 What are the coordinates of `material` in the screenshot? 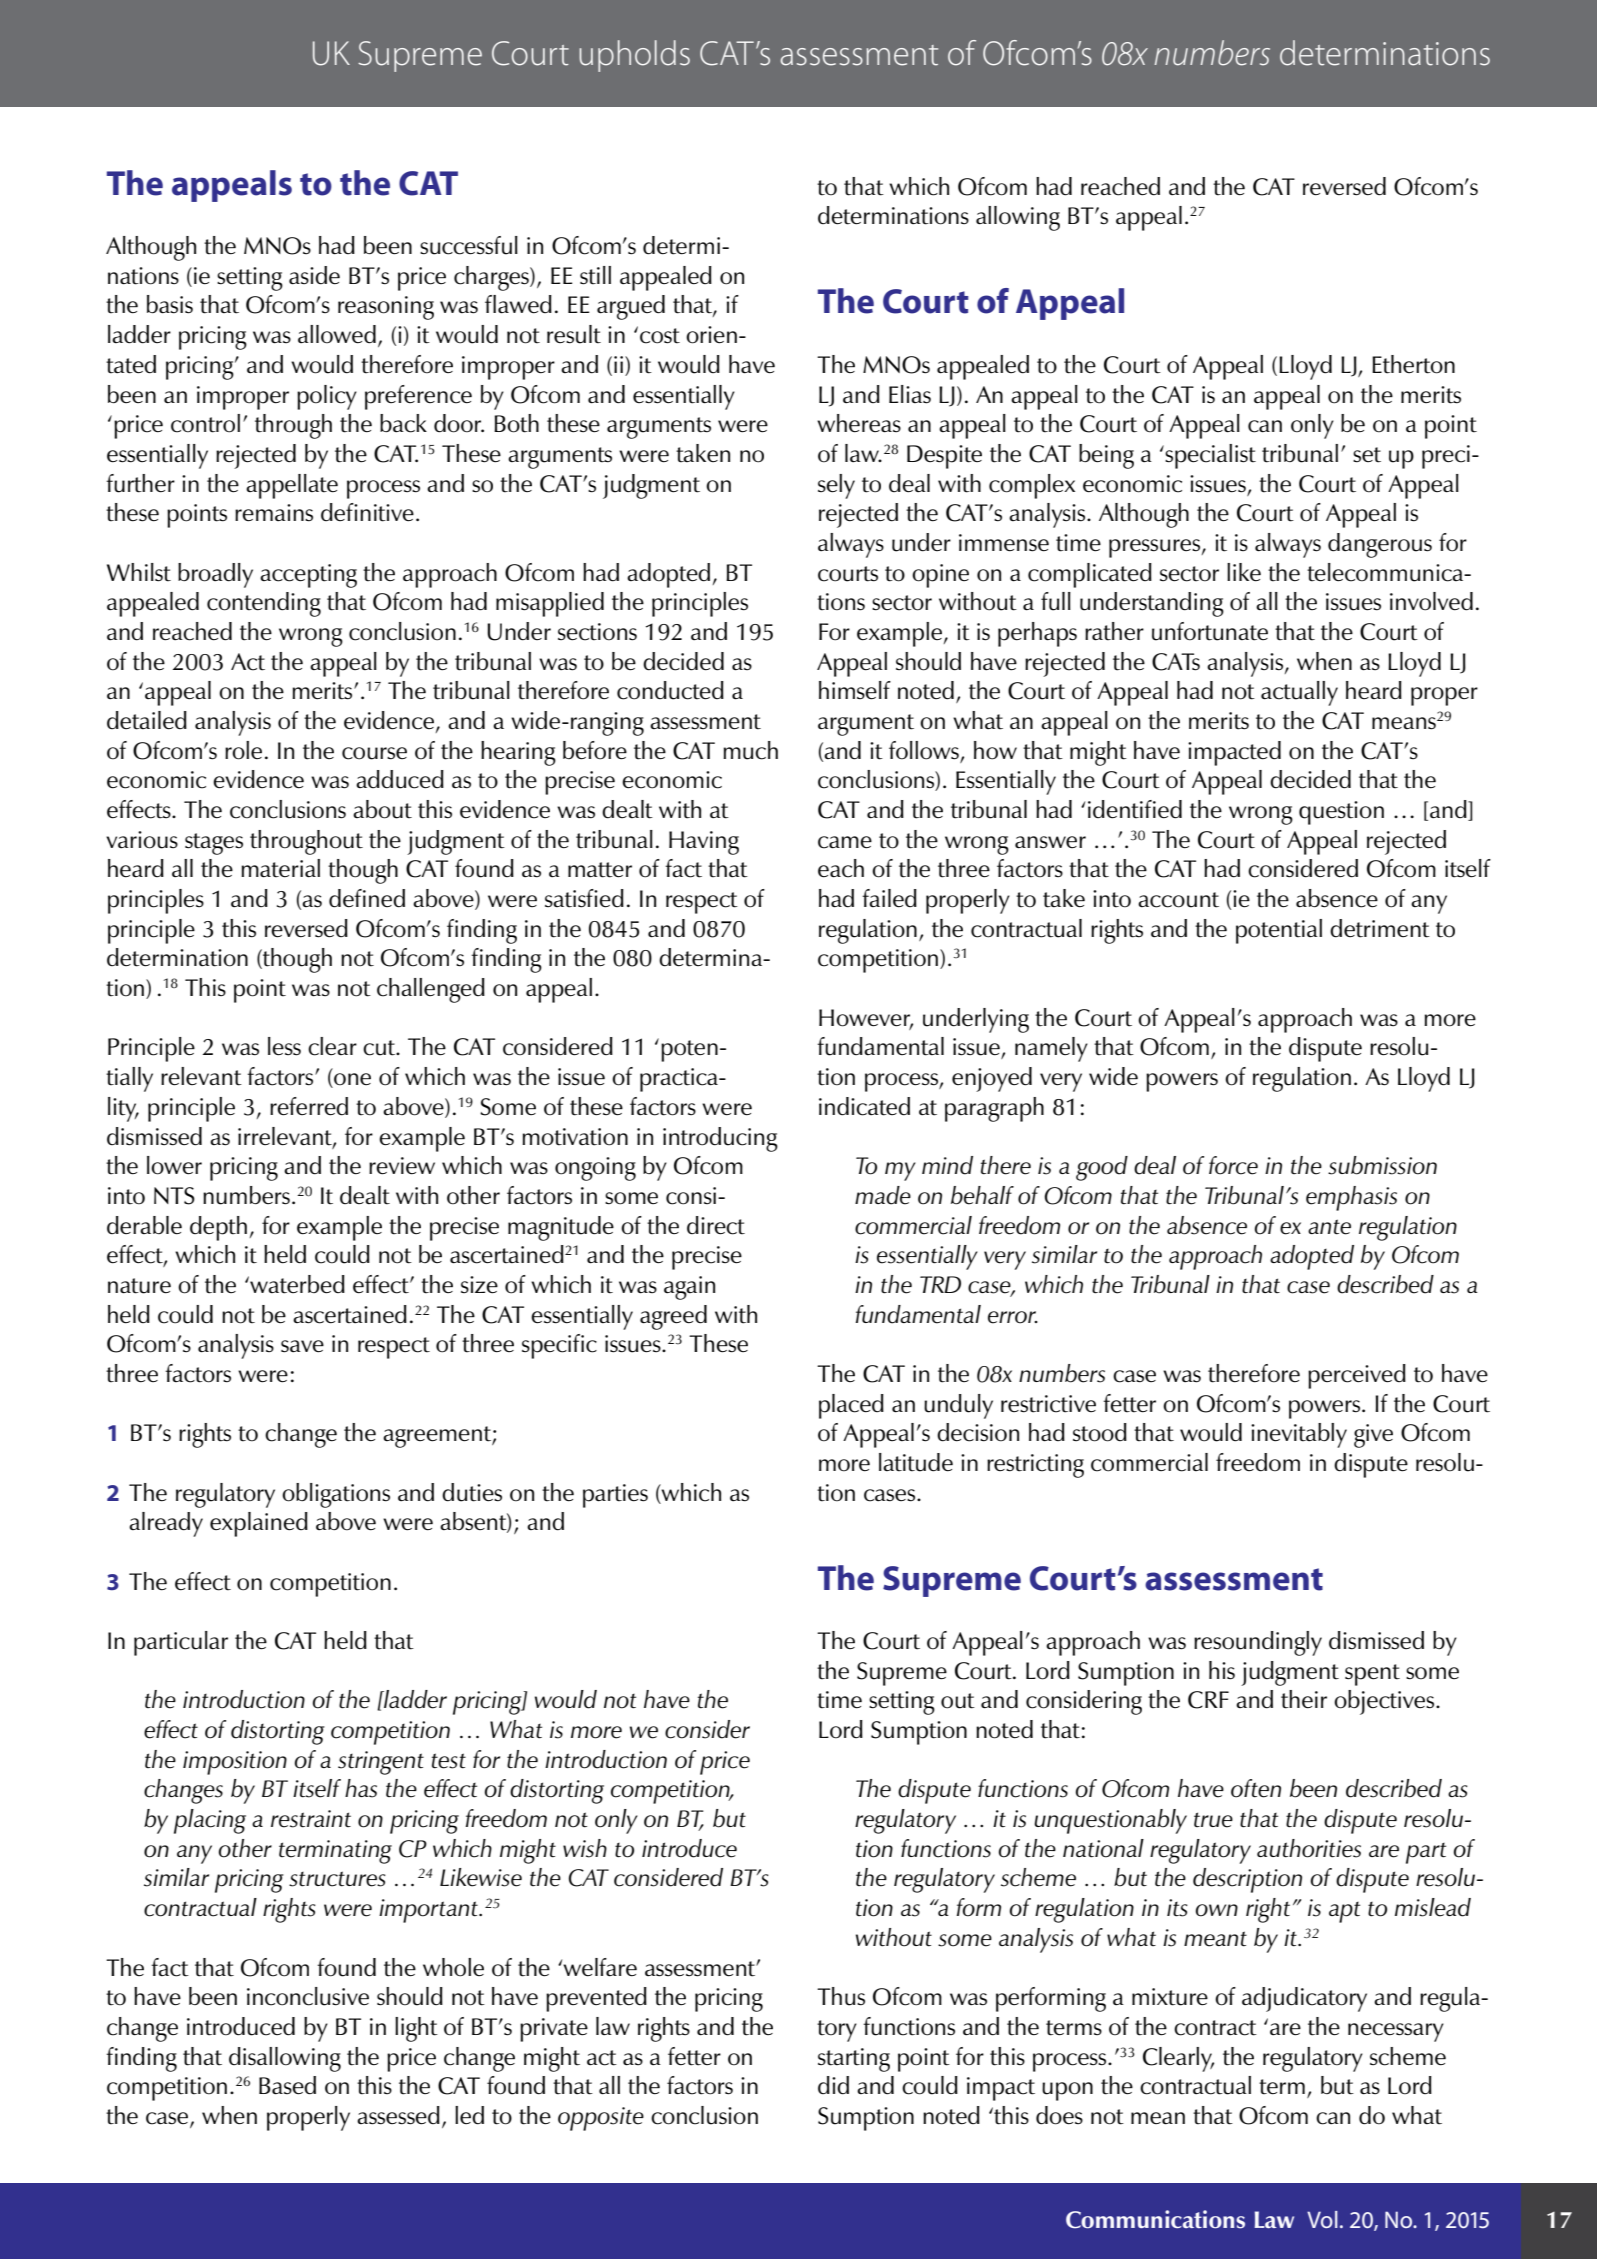 It's located at (280, 868).
